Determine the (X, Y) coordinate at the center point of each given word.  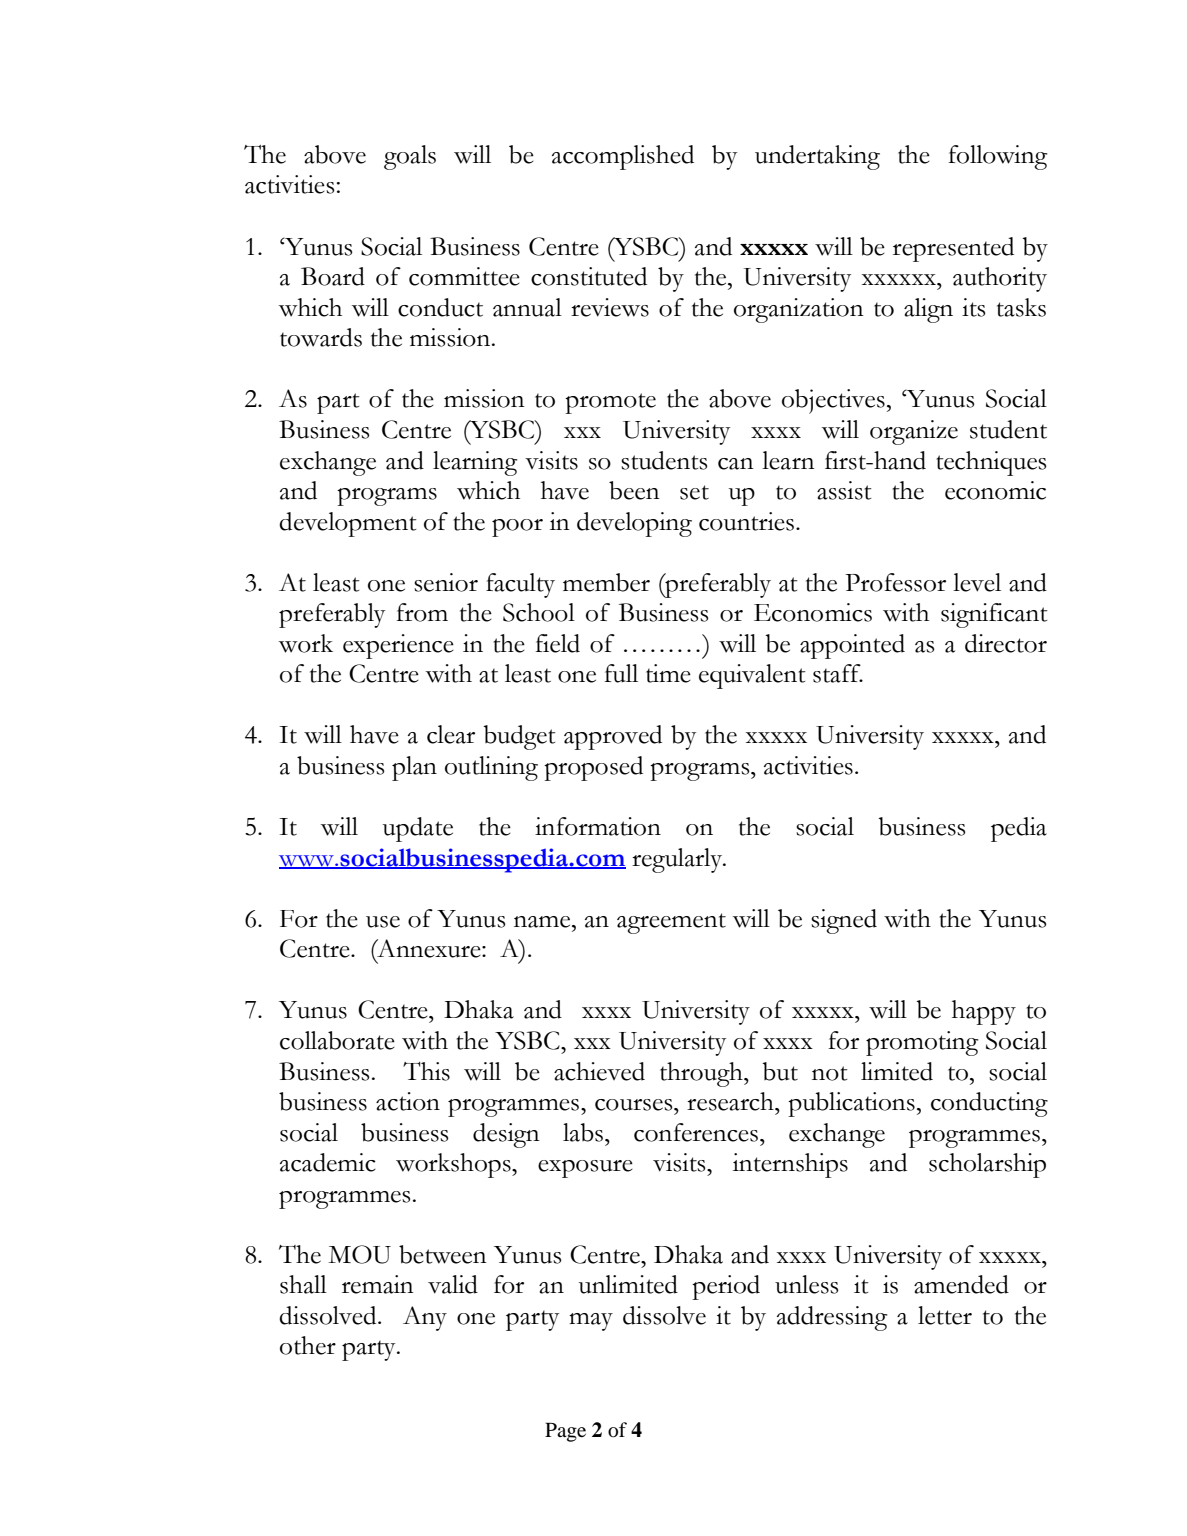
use (383, 922)
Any (425, 1318)
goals (410, 157)
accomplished (623, 157)
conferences (696, 1132)
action (408, 1101)
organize (914, 432)
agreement (671, 923)
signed (844, 921)
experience (398, 646)
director (1006, 643)
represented (953, 249)
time (668, 673)
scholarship (987, 1165)
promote (610, 403)
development (348, 524)
